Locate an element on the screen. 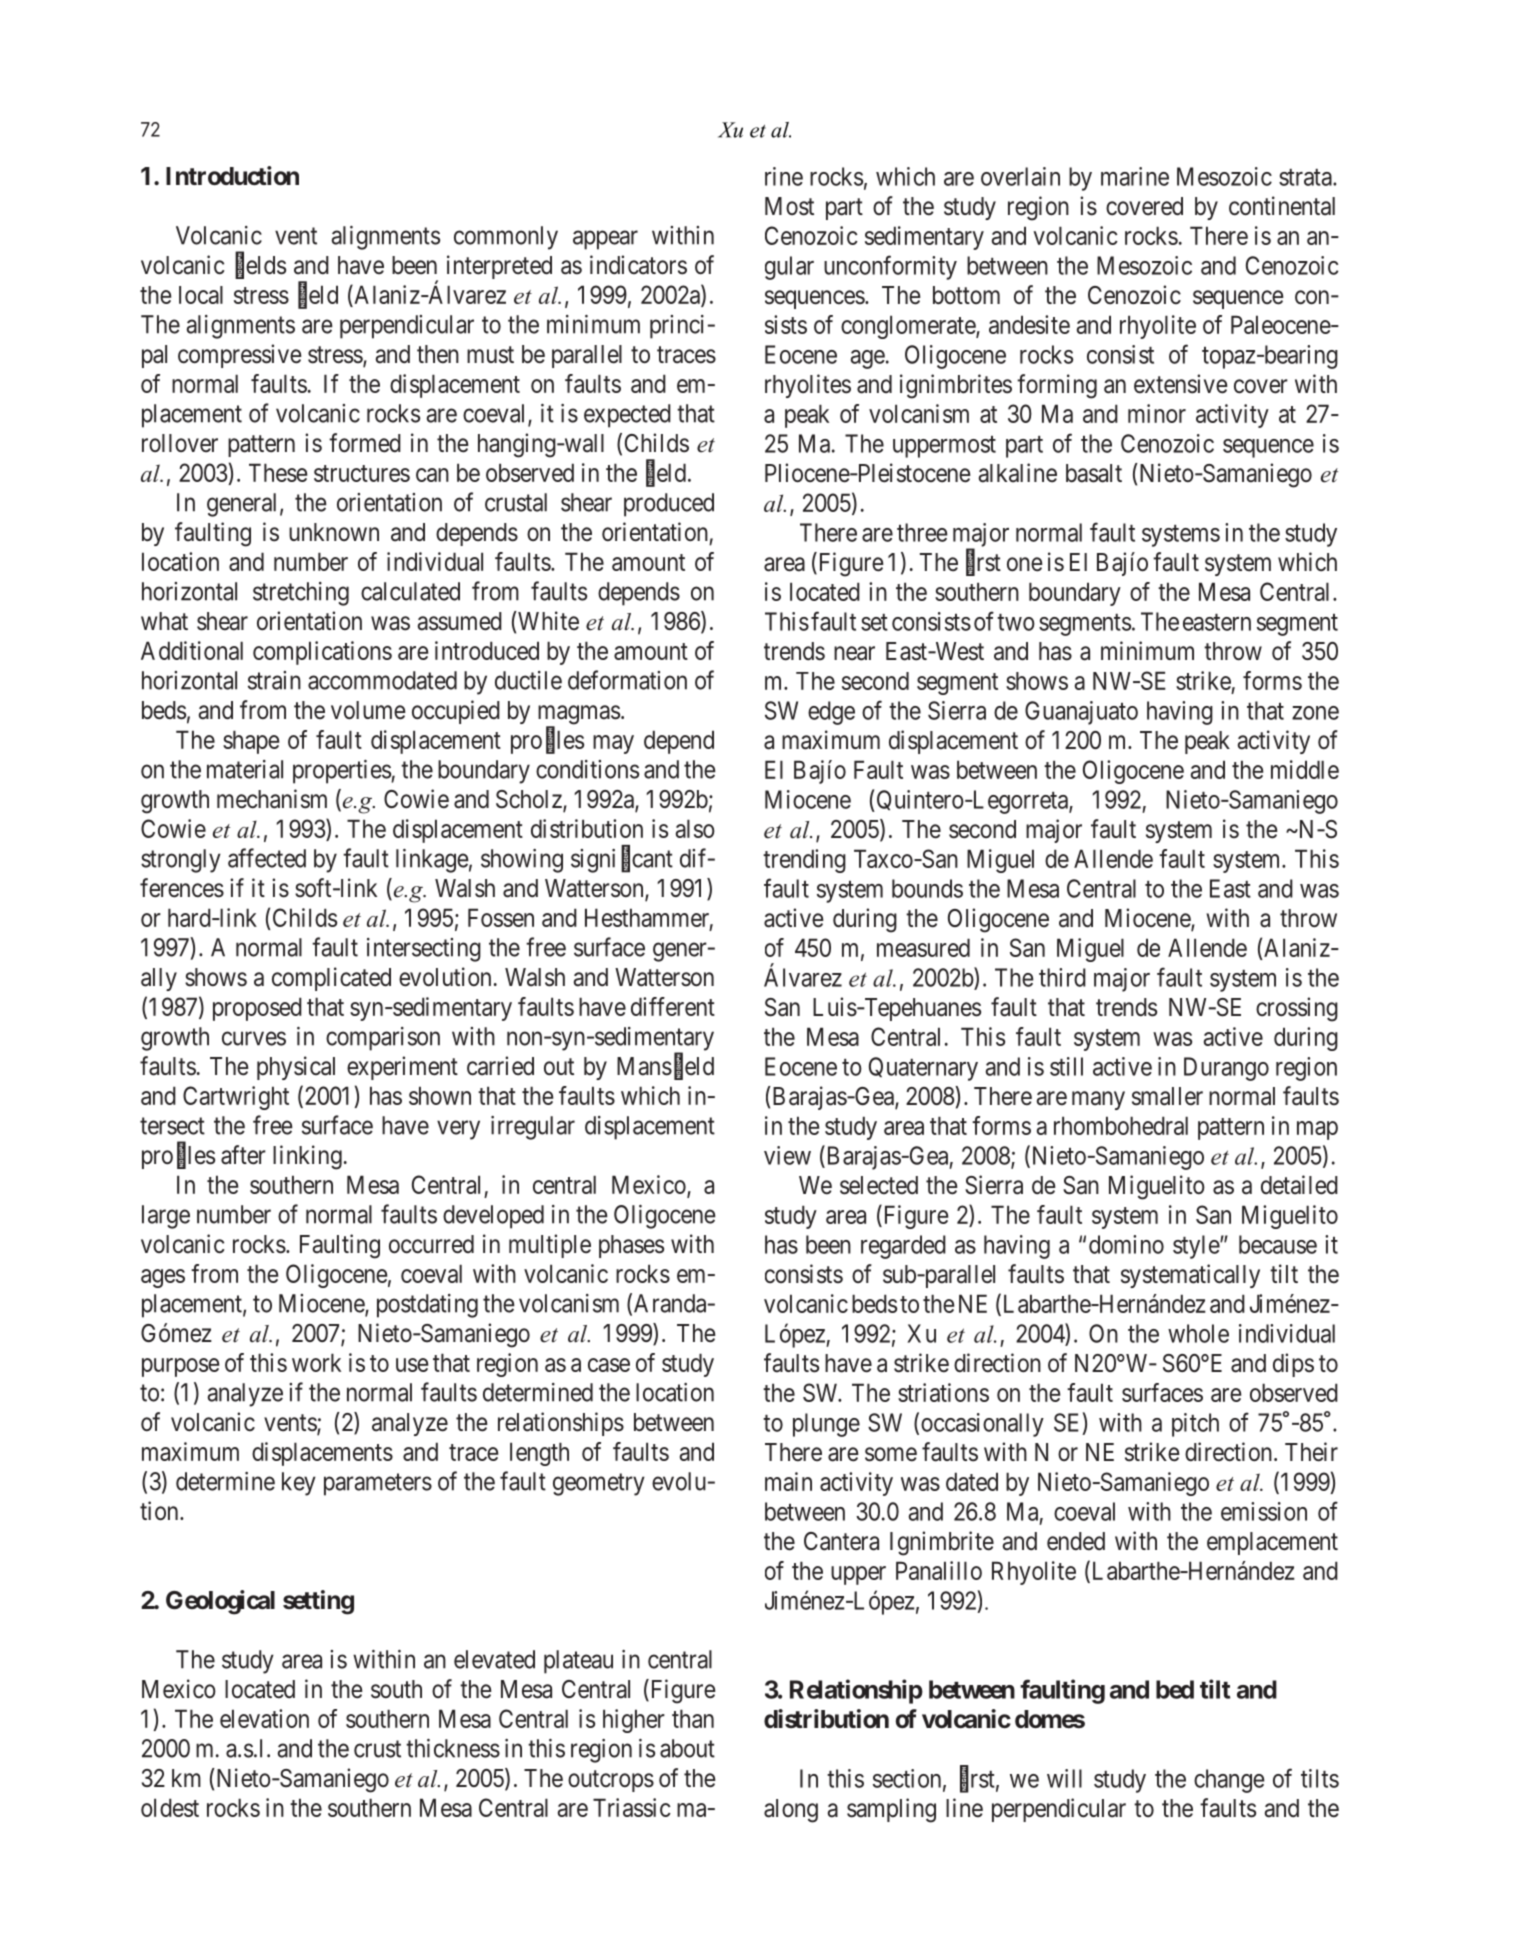  two is located at coordinates (1016, 622).
